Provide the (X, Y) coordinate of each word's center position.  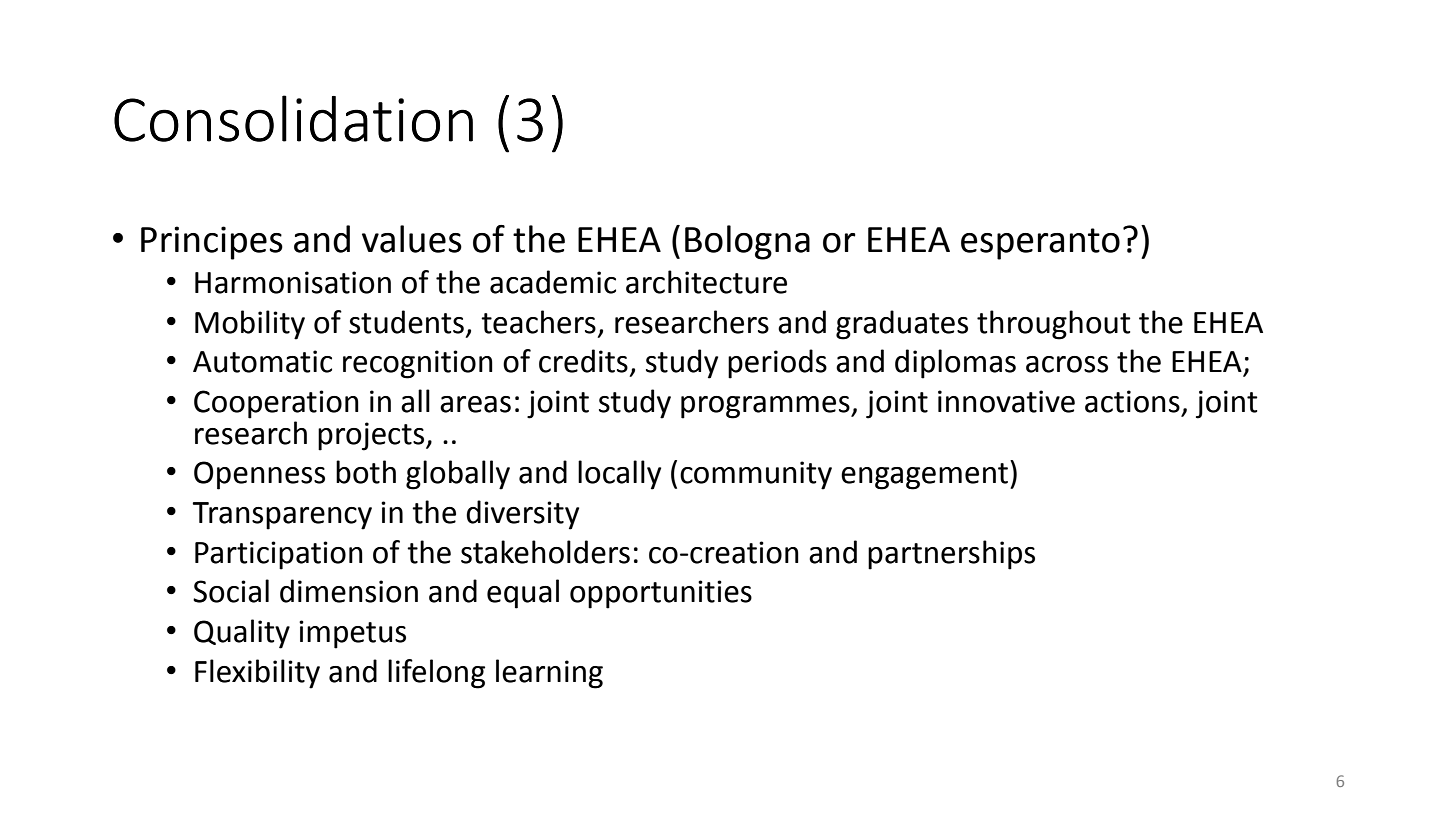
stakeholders (545, 552)
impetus (352, 634)
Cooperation (276, 404)
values (412, 239)
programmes (766, 407)
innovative (1006, 401)
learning (549, 674)
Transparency (282, 516)
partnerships (951, 555)
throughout (1054, 325)
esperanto (1040, 244)
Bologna (747, 242)
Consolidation (293, 118)
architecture (706, 282)
